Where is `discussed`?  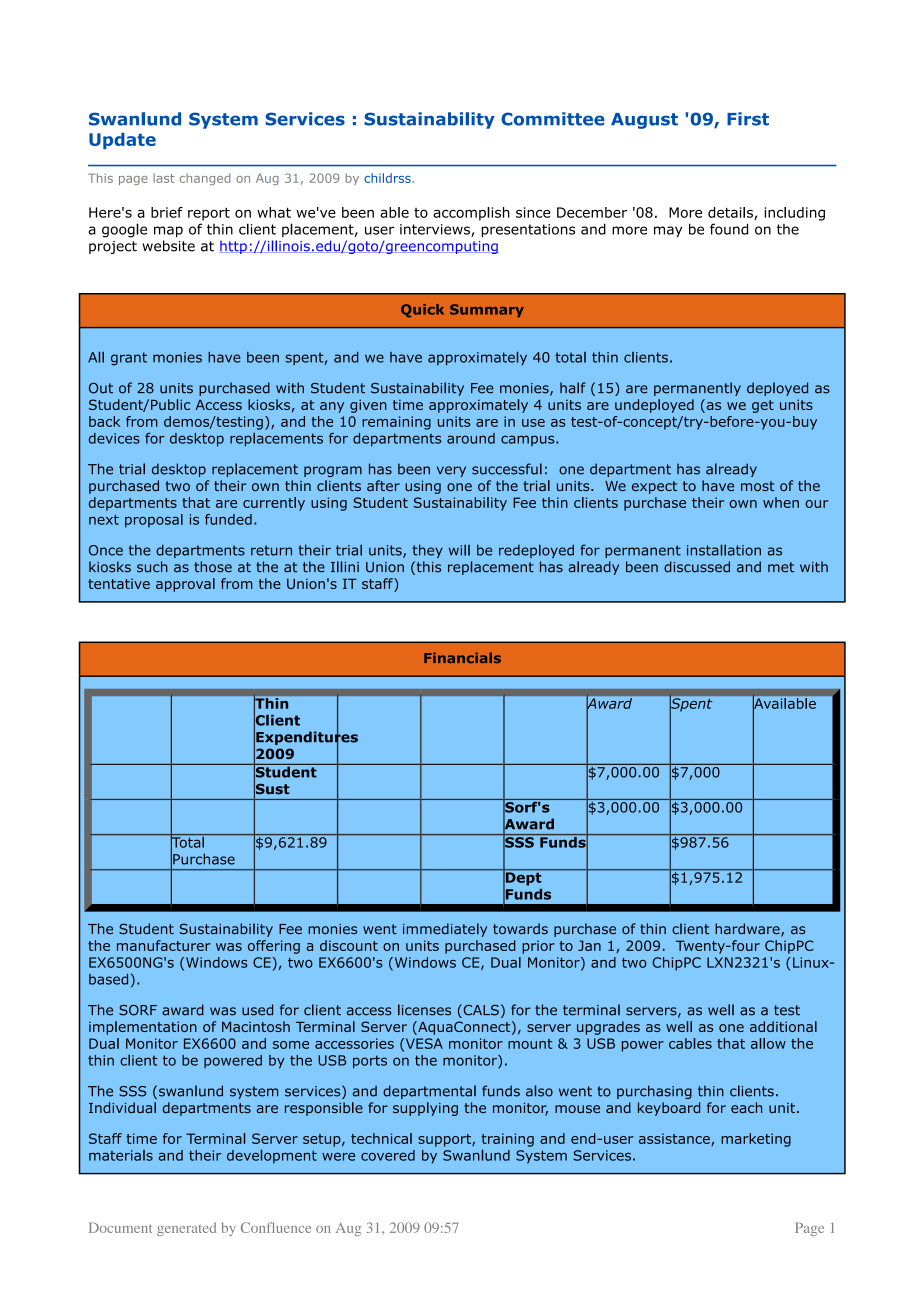 discussed is located at coordinates (697, 567).
